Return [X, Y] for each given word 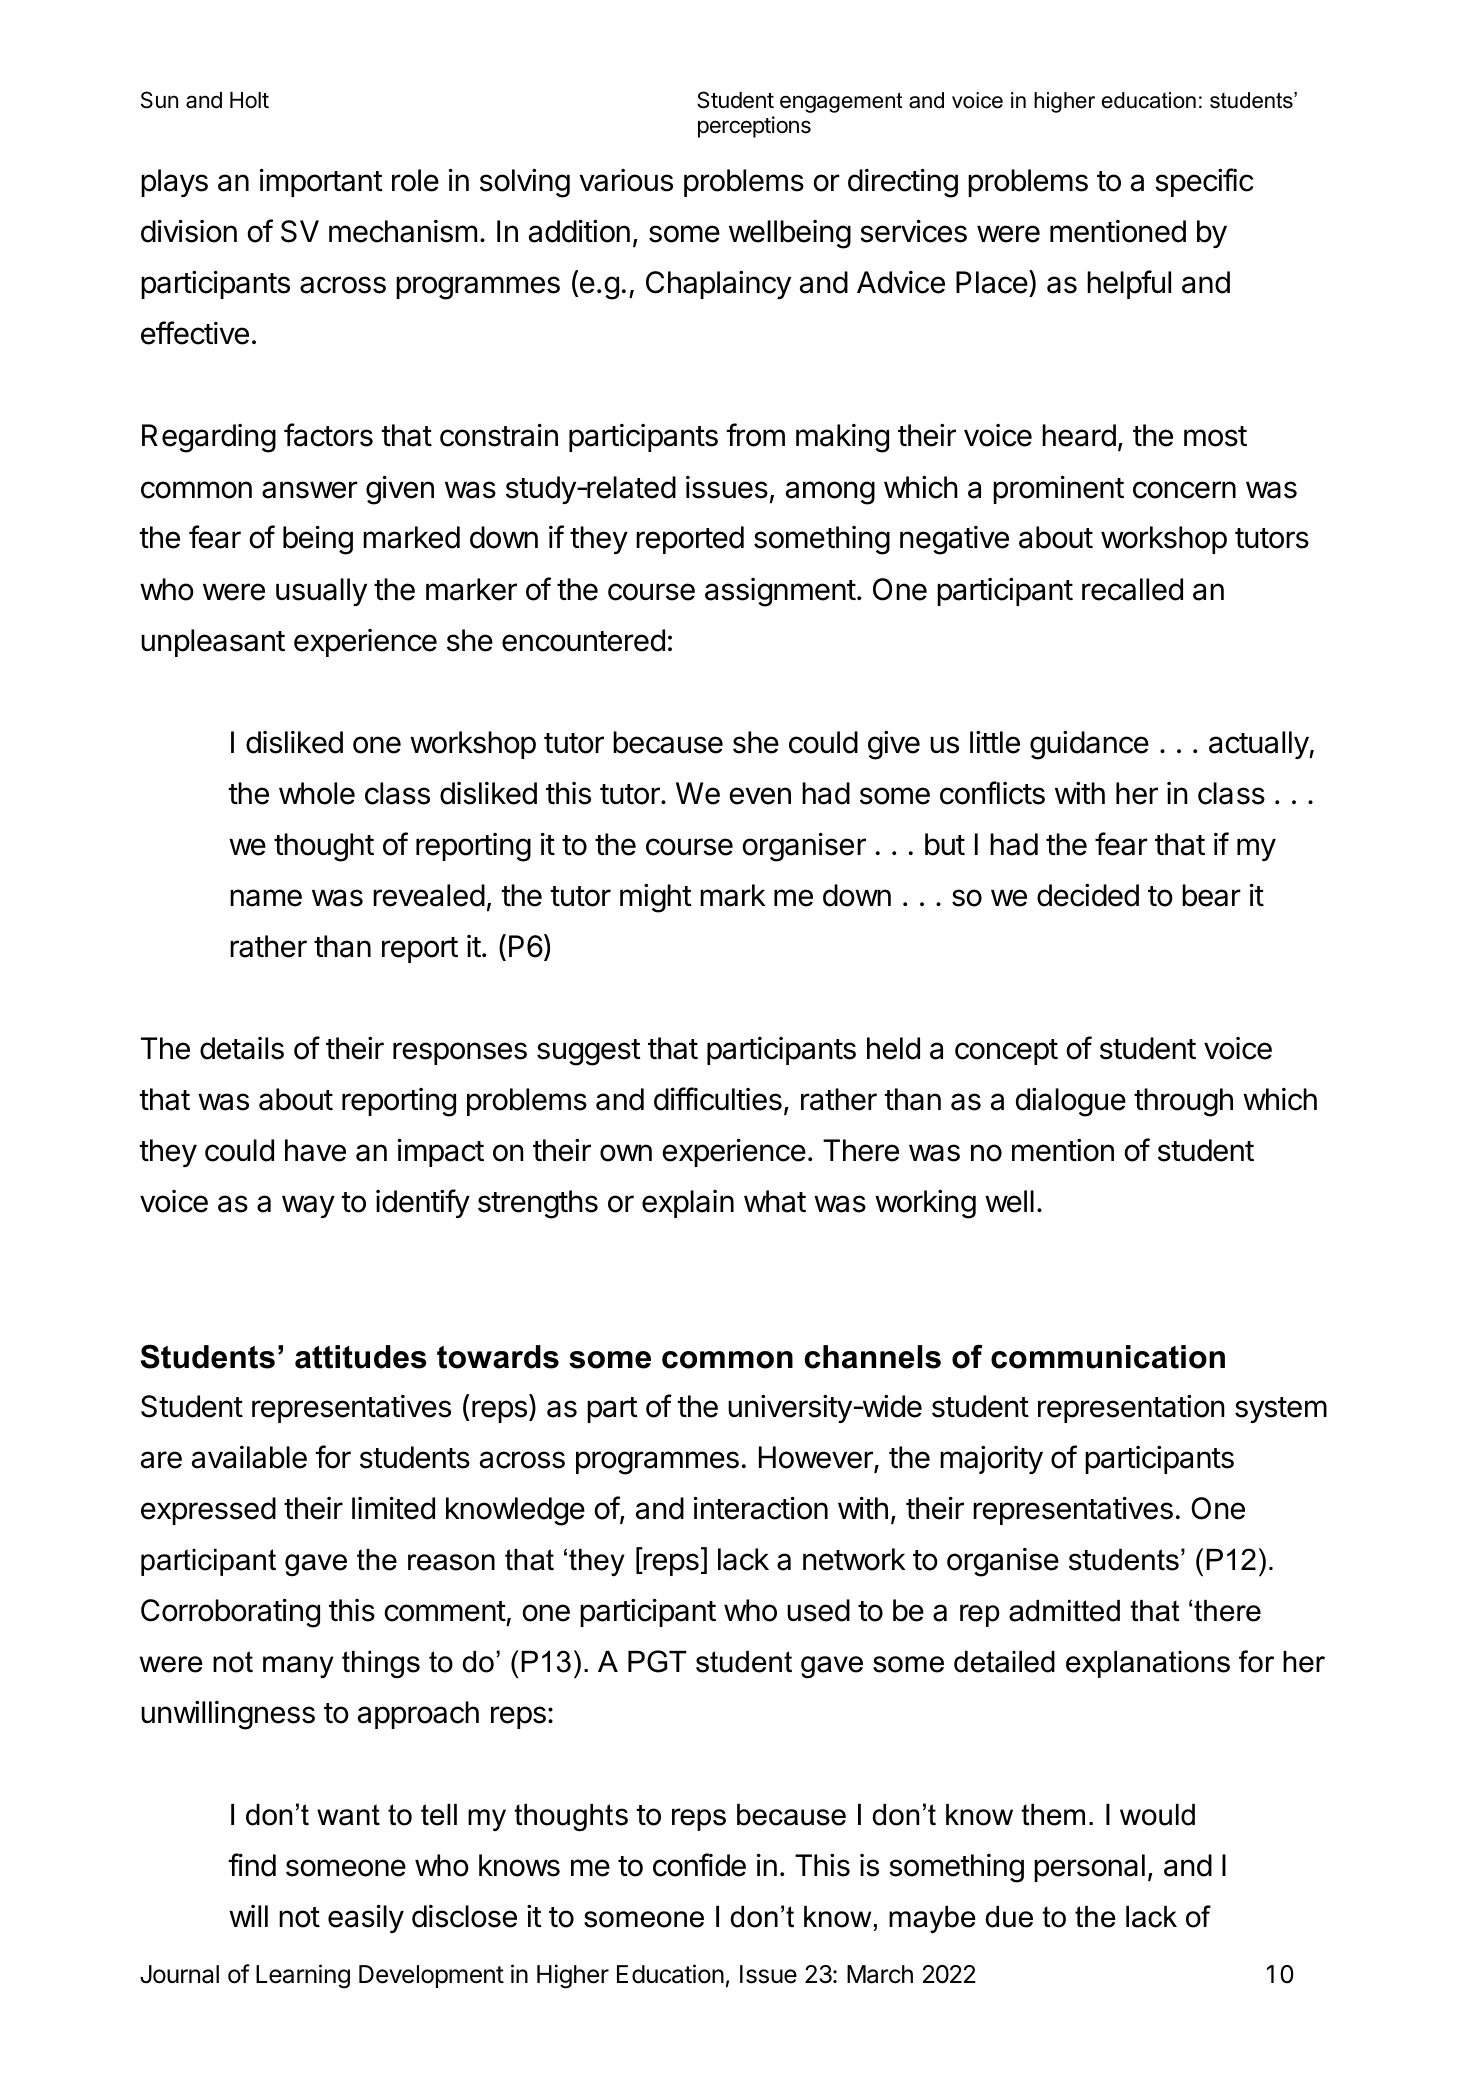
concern [1184, 490]
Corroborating [230, 1613]
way [308, 1206]
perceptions [754, 127]
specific [1204, 182]
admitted [1064, 1611]
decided [1088, 895]
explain [688, 1204]
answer [310, 490]
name [266, 898]
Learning [303, 1976]
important [321, 183]
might [656, 898]
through [1183, 1102]
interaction [761, 1508]
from [755, 435]
